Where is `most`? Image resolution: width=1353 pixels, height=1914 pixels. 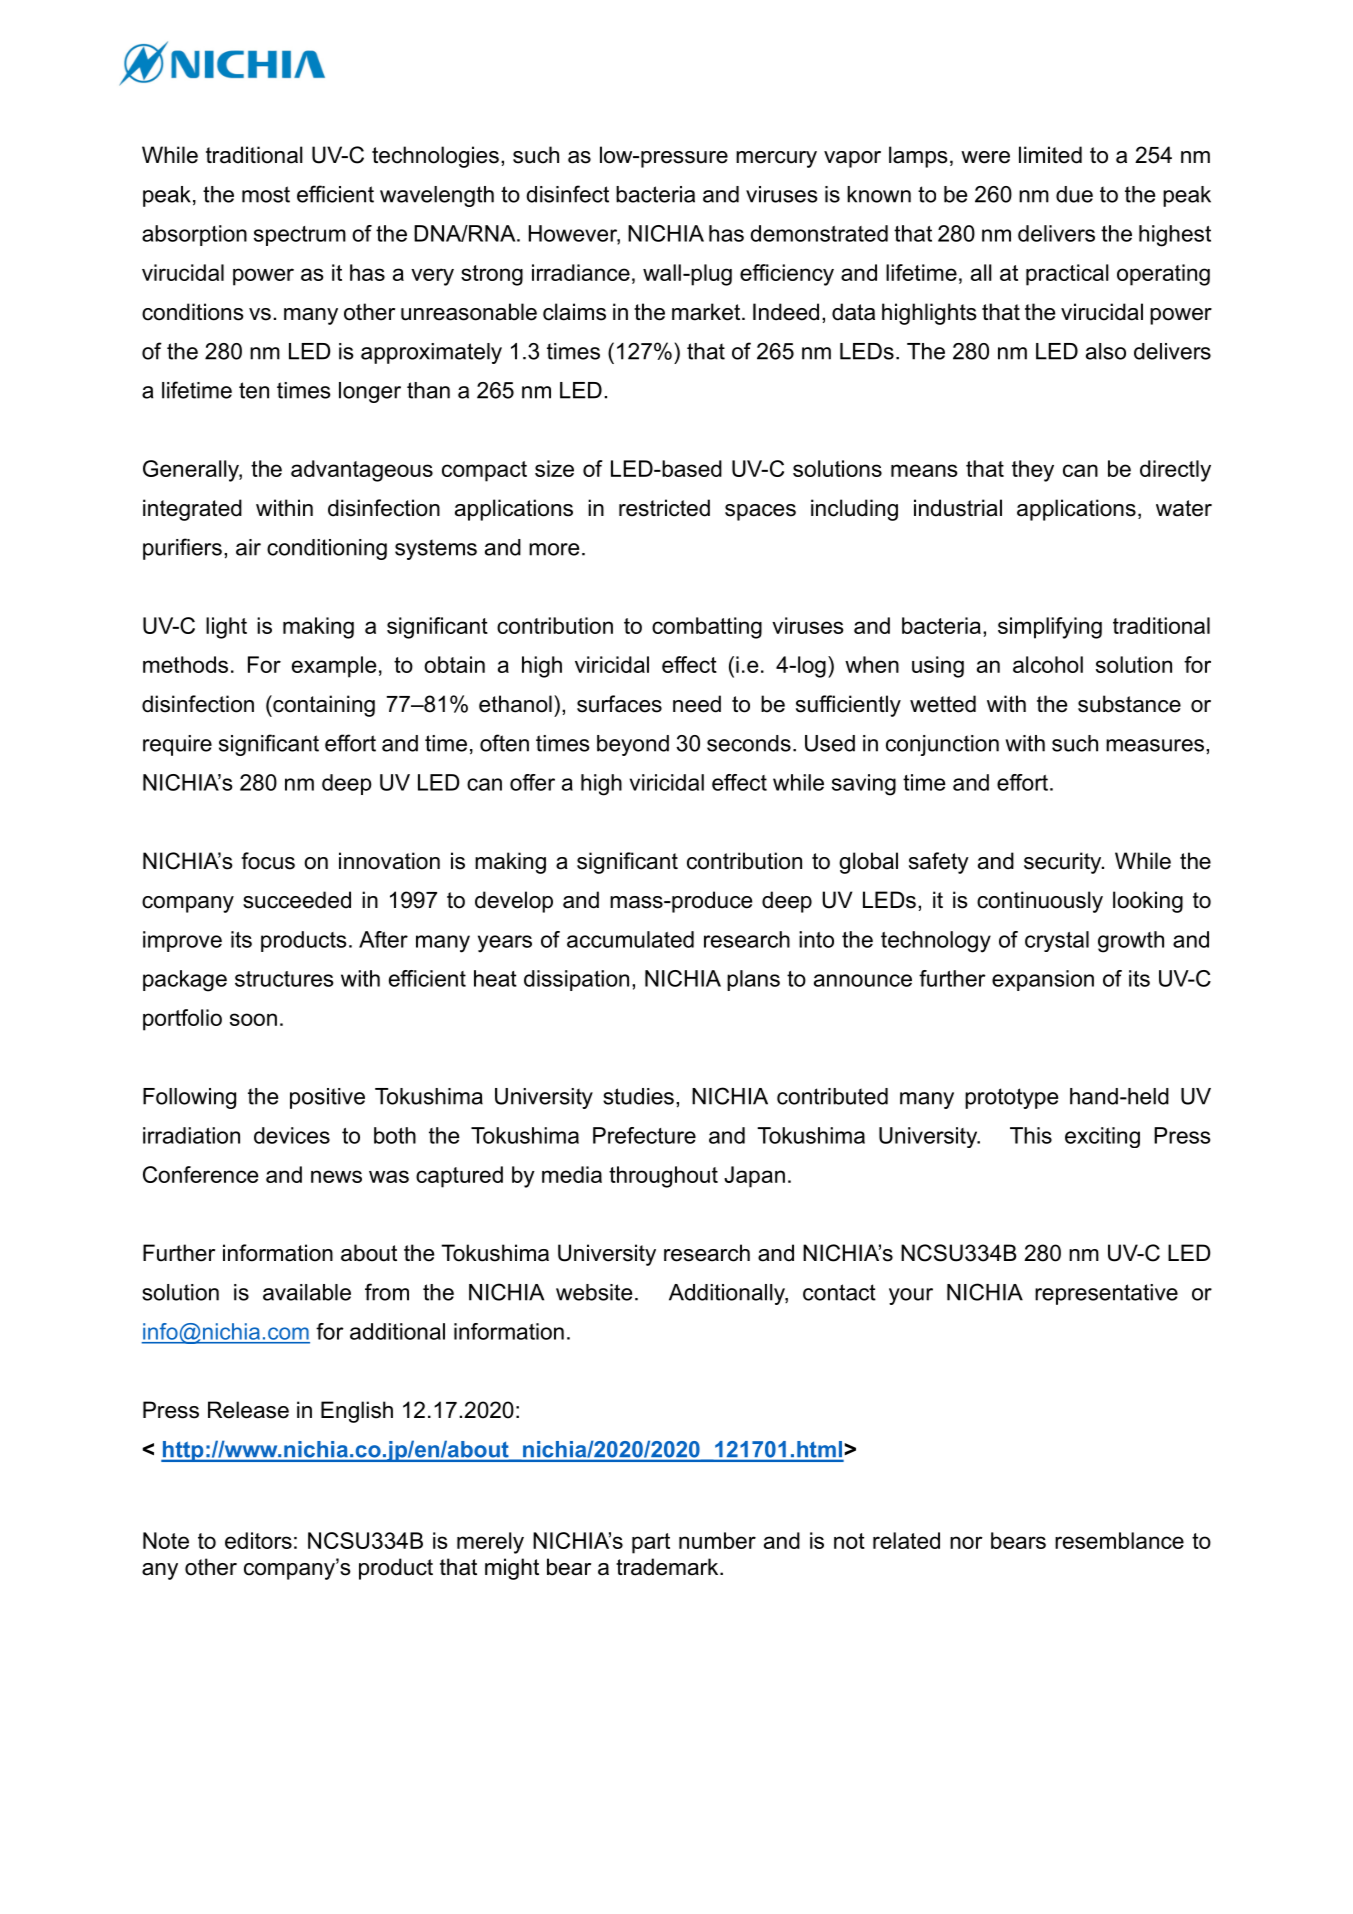
most is located at coordinates (266, 194).
